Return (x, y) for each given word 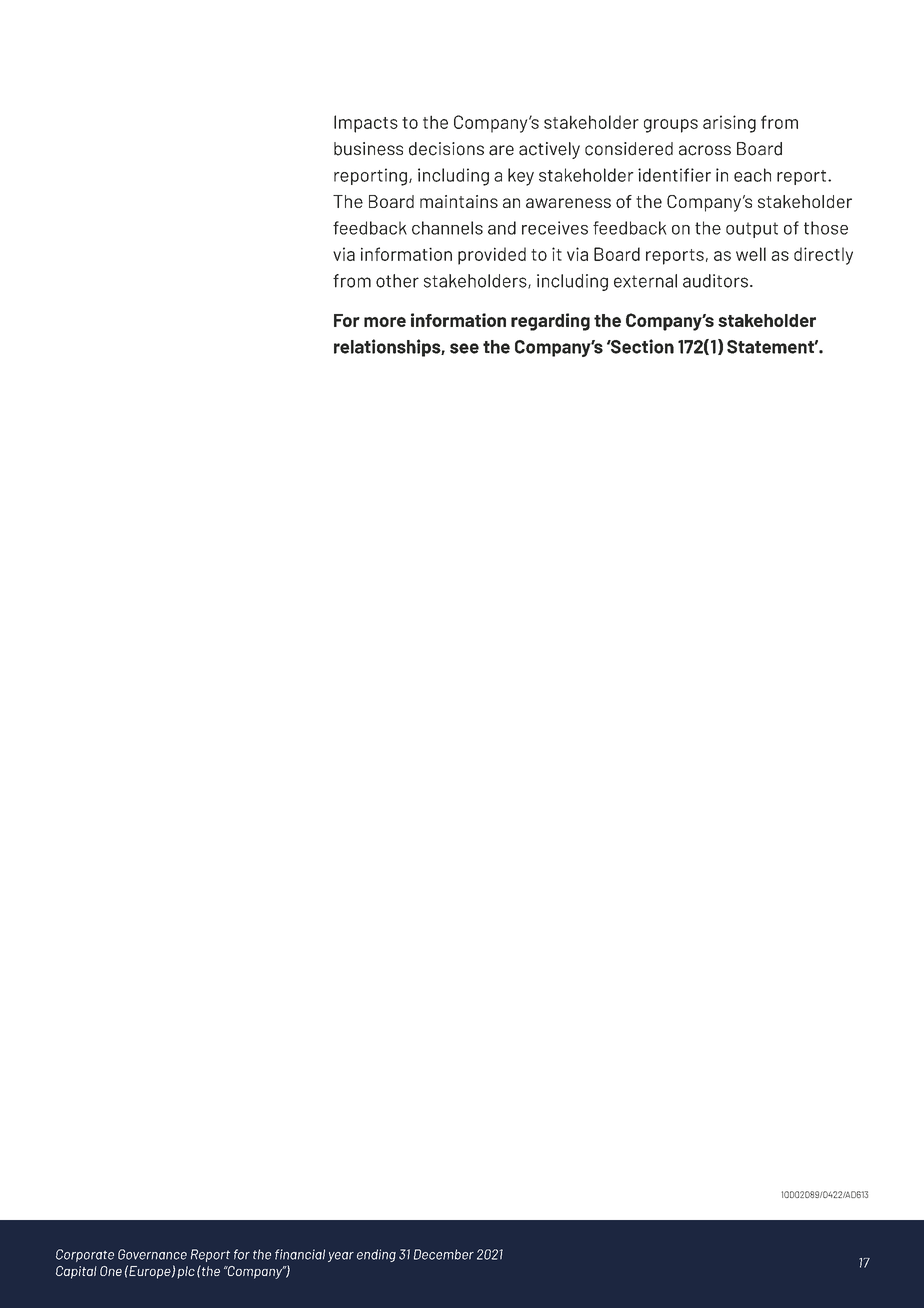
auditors (715, 281)
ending (376, 1255)
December (444, 1254)
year (341, 1257)
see (464, 348)
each (752, 175)
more (385, 322)
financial (300, 1254)
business (368, 149)
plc (186, 1272)
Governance (152, 1254)
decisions (446, 149)
